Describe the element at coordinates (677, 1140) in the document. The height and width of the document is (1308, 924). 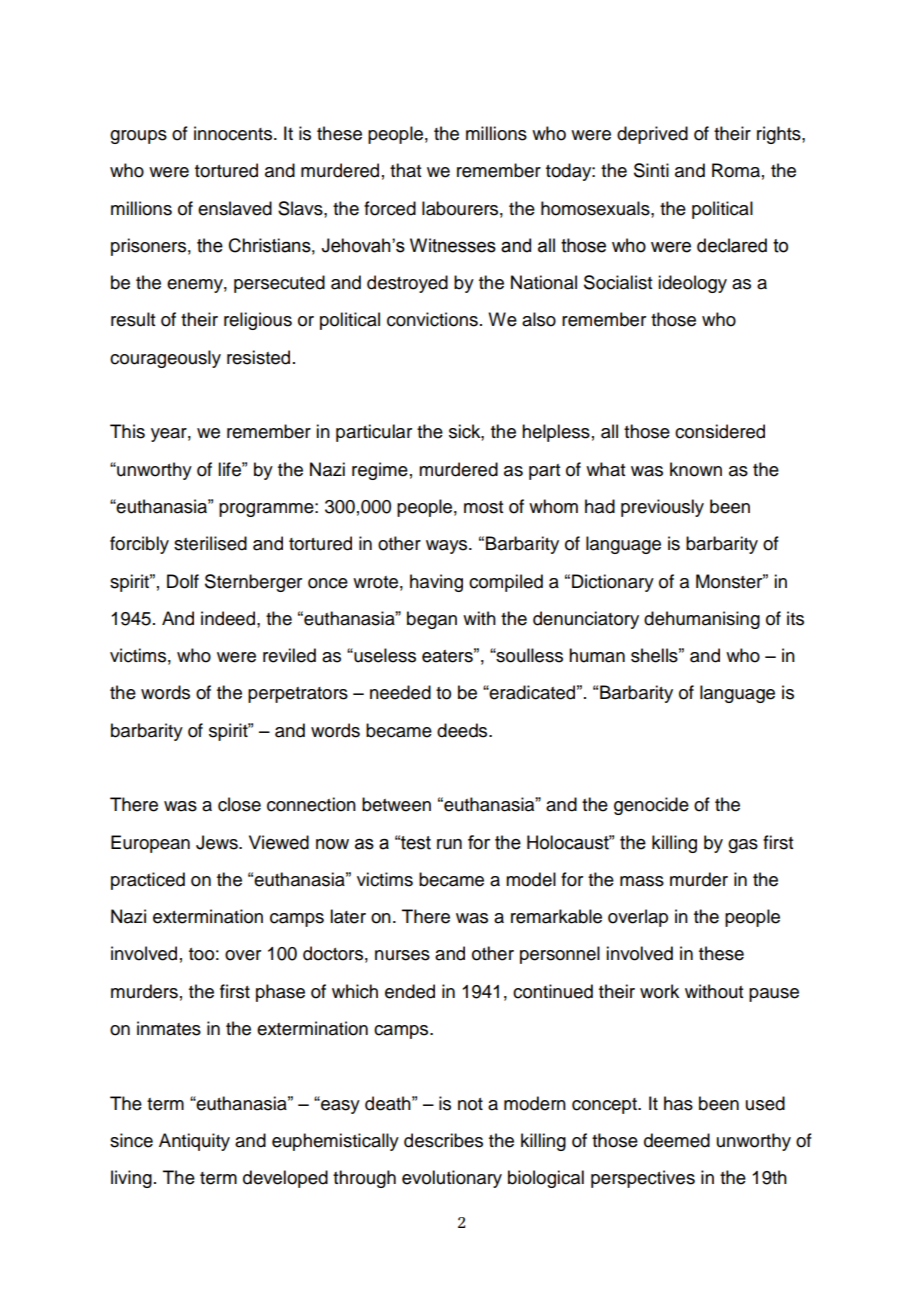
I see `deemed` at that location.
